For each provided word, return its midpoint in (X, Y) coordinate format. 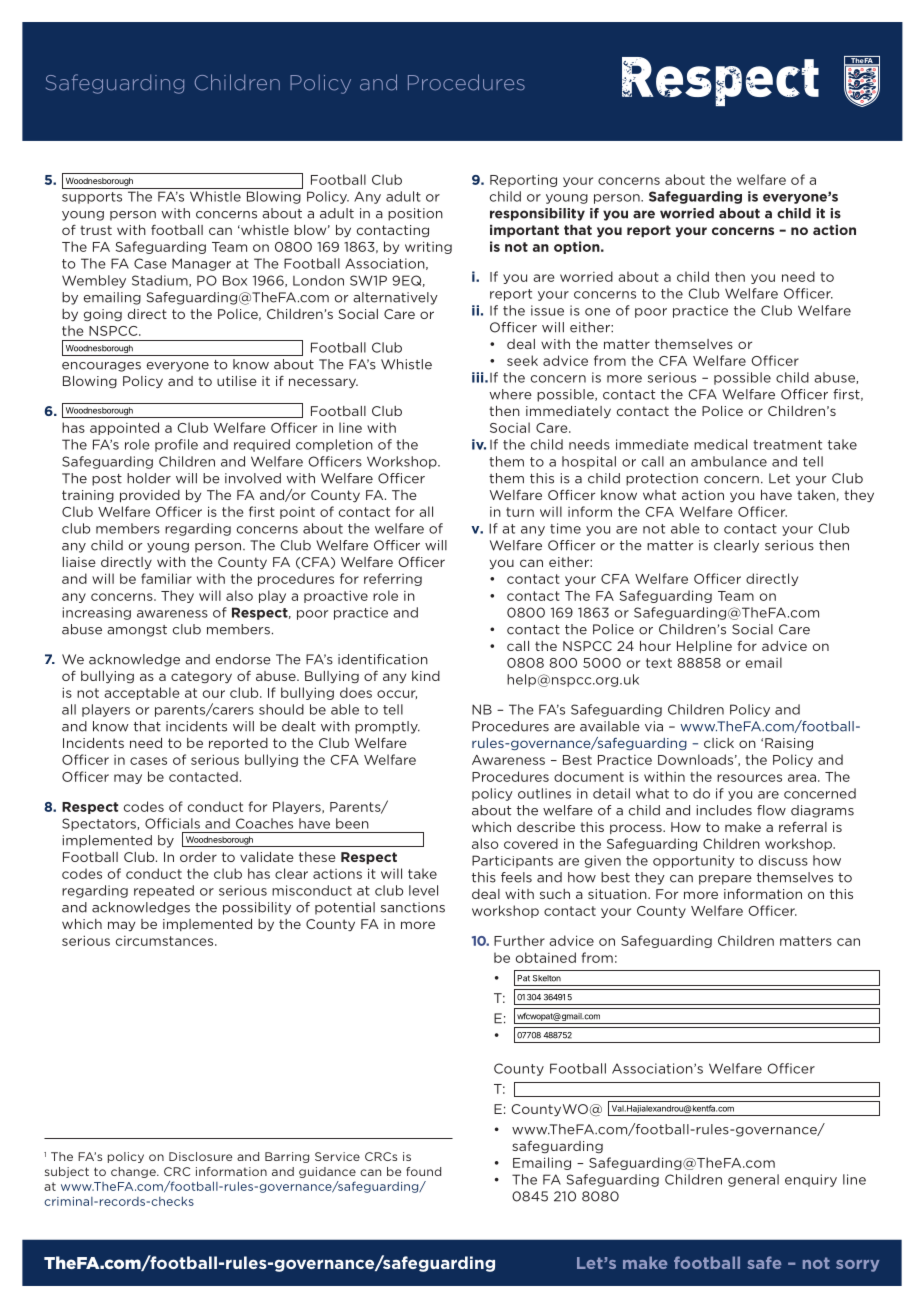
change (134, 1172)
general (753, 1180)
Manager (201, 264)
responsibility (537, 214)
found (423, 1171)
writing (428, 247)
